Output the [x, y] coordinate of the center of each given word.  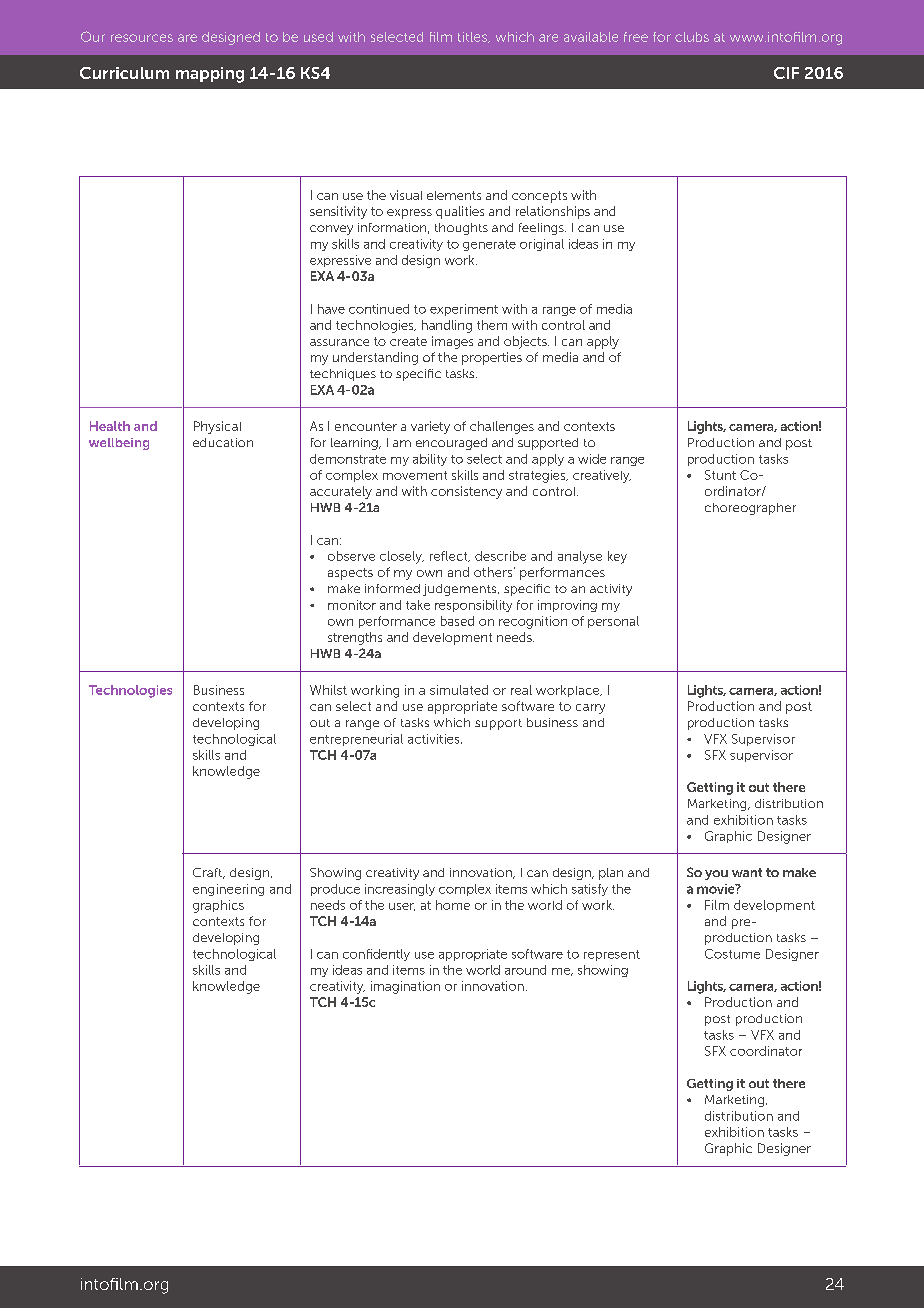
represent [612, 955]
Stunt [720, 475]
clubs [692, 37]
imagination [405, 987]
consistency [466, 492]
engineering [228, 890]
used [318, 37]
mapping [210, 75]
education [223, 442]
